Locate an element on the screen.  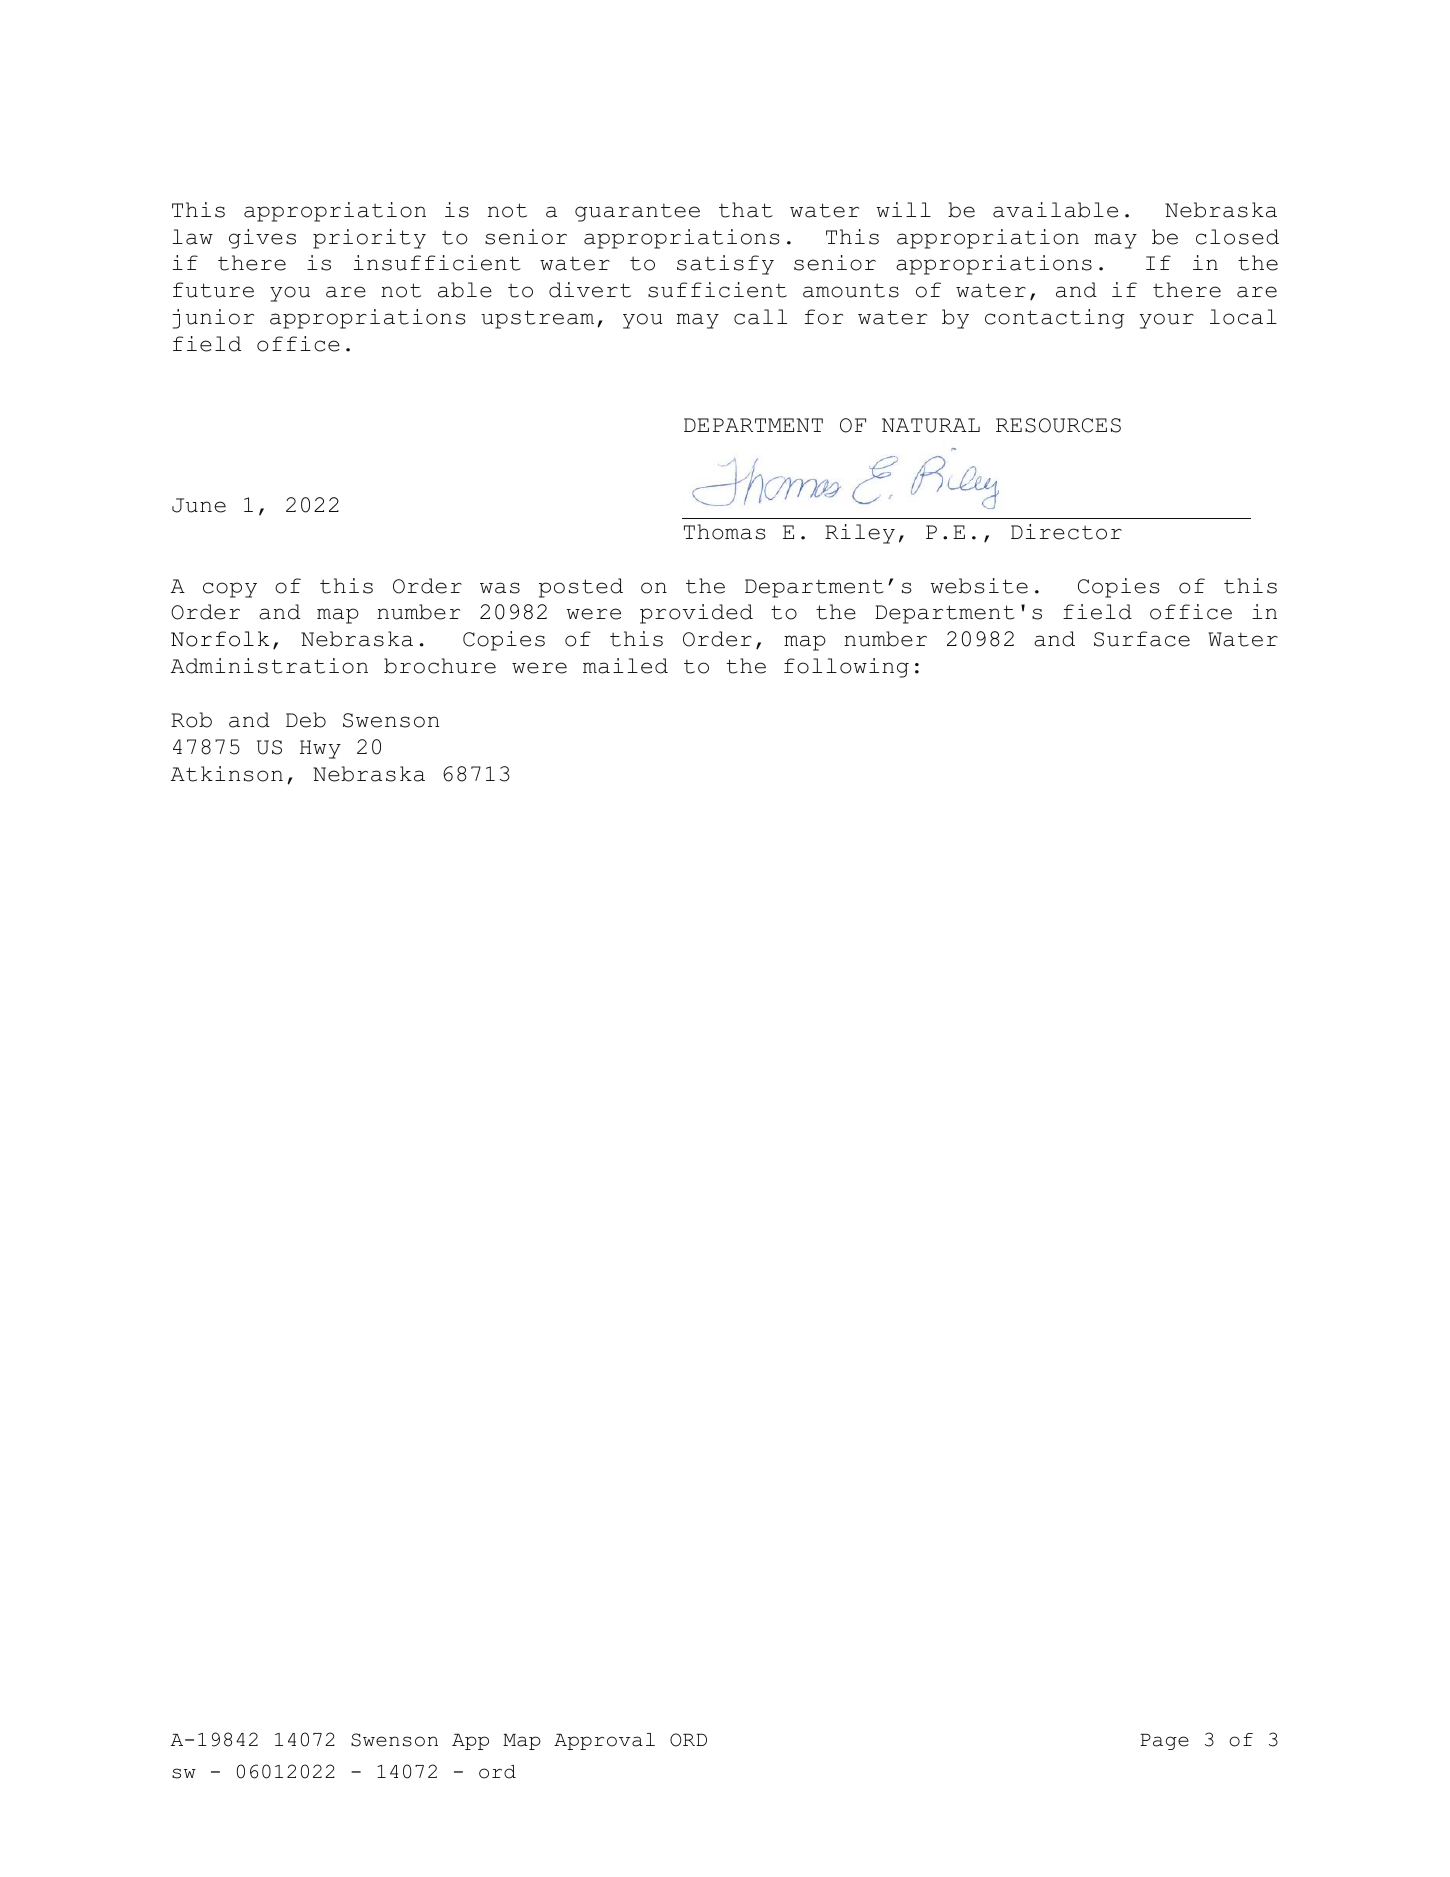
priority is located at coordinates (369, 239).
